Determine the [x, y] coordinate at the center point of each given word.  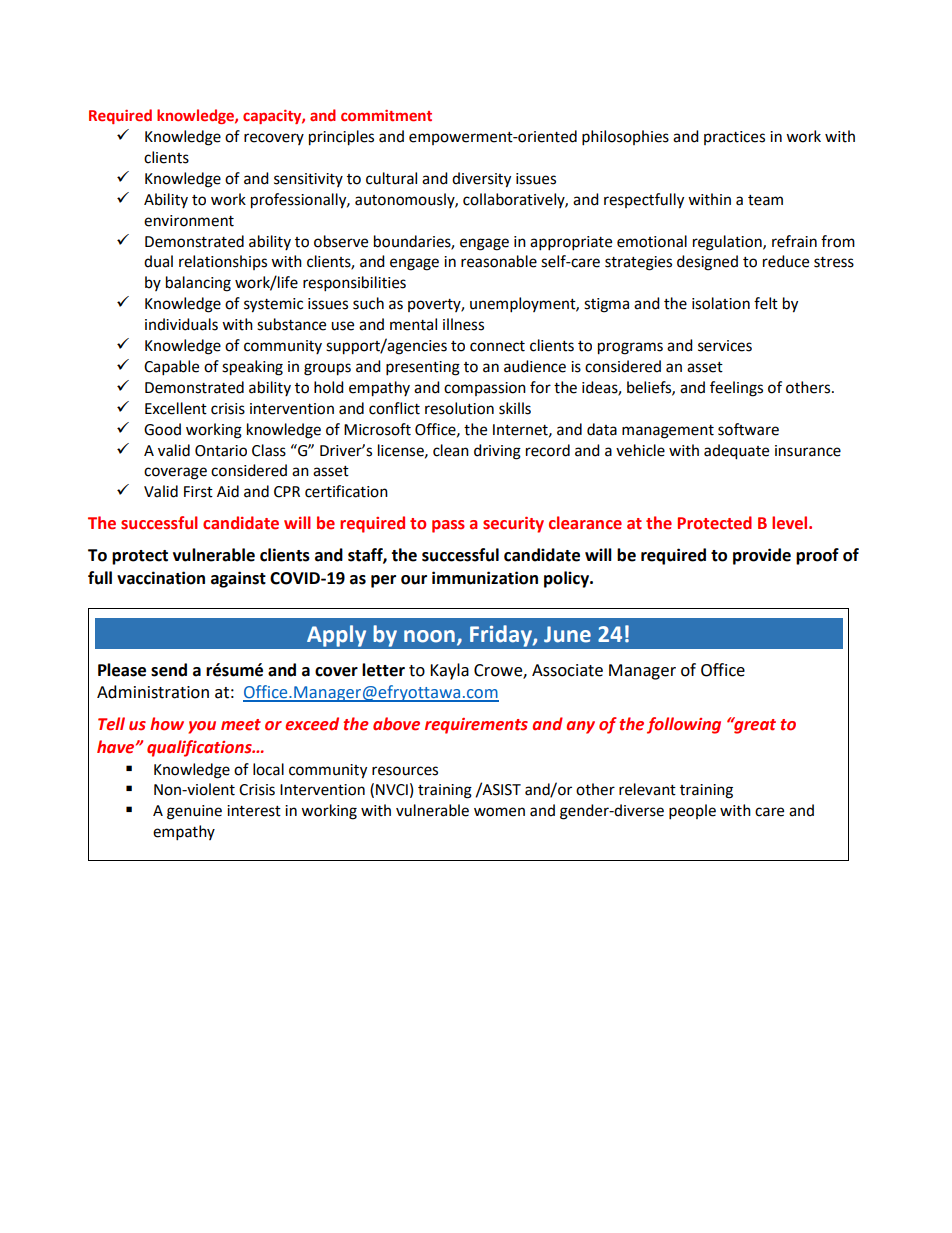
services [725, 346]
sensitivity [308, 180]
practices [734, 138]
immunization [485, 578]
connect [497, 346]
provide [762, 556]
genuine [194, 812]
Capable [171, 368]
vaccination [161, 578]
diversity [481, 180]
